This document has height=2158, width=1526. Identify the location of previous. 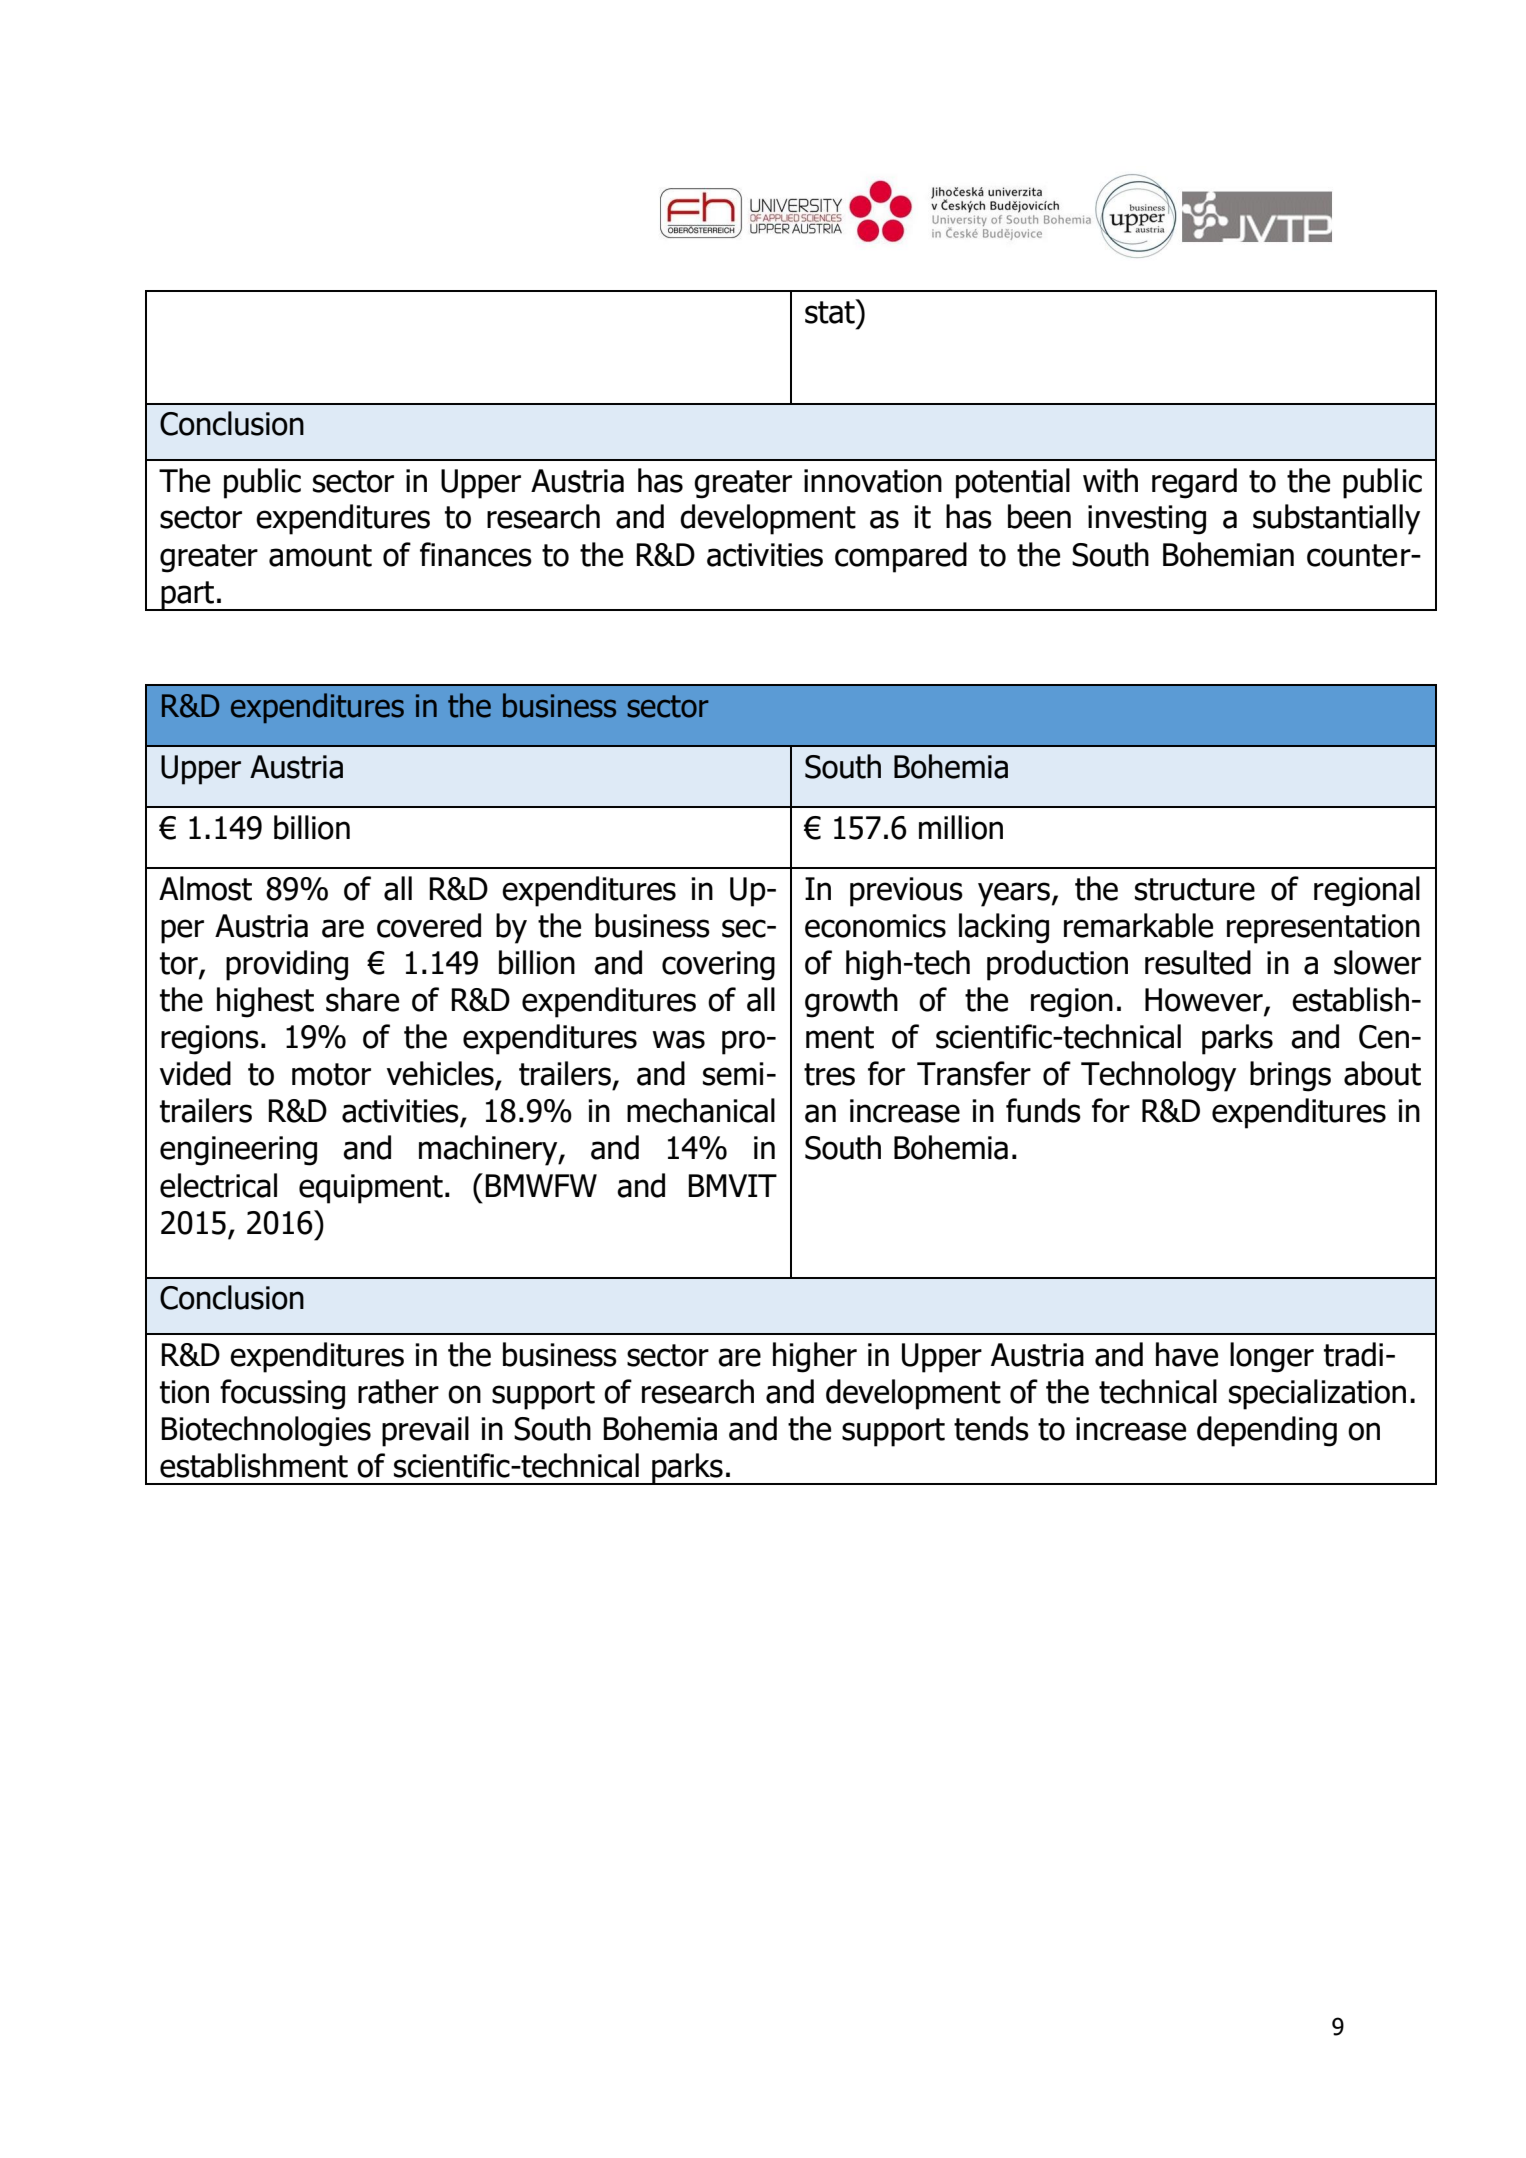
(906, 892).
